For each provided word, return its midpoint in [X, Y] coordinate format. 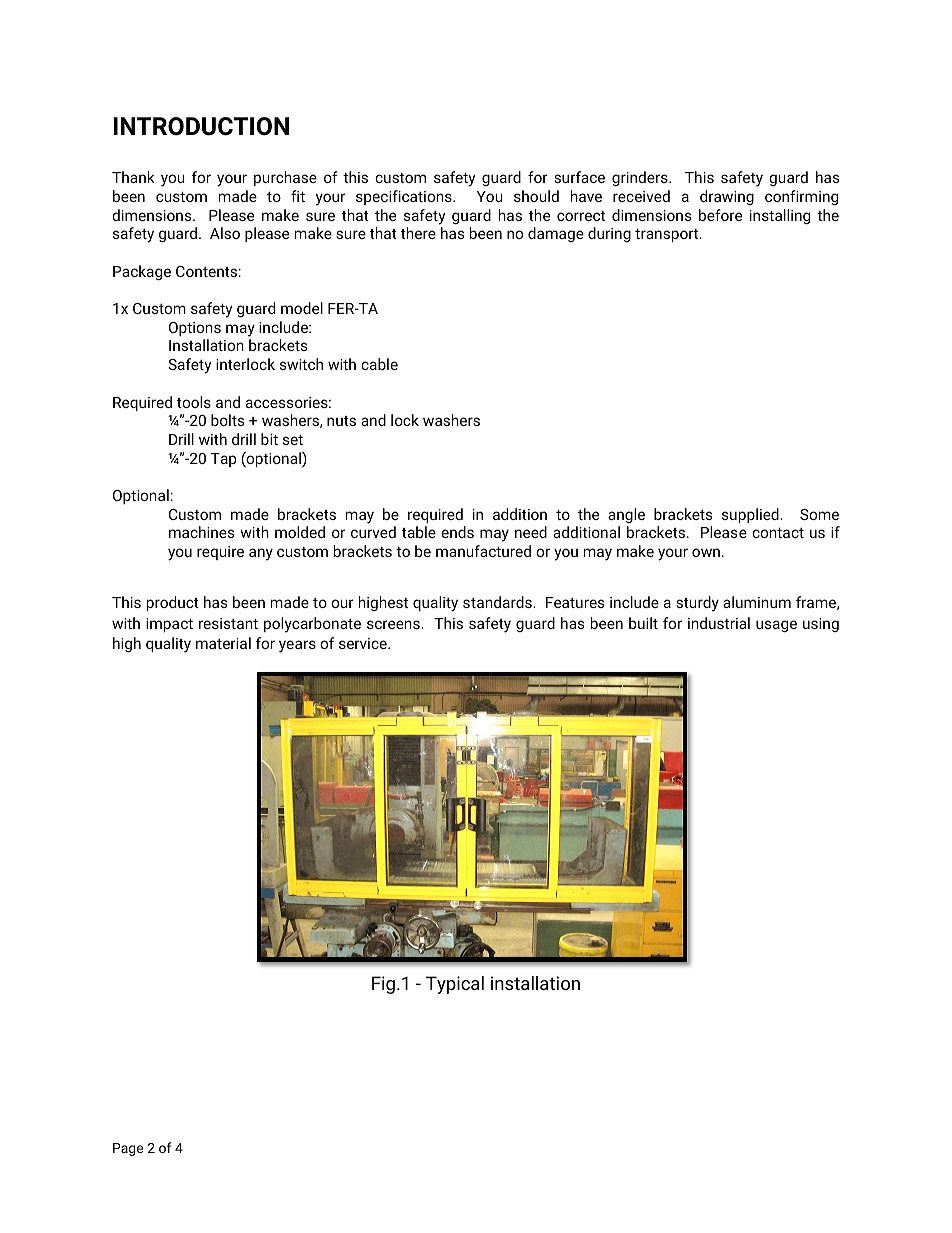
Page [128, 1149]
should [536, 196]
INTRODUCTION [201, 126]
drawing [727, 197]
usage [776, 626]
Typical [455, 985]
